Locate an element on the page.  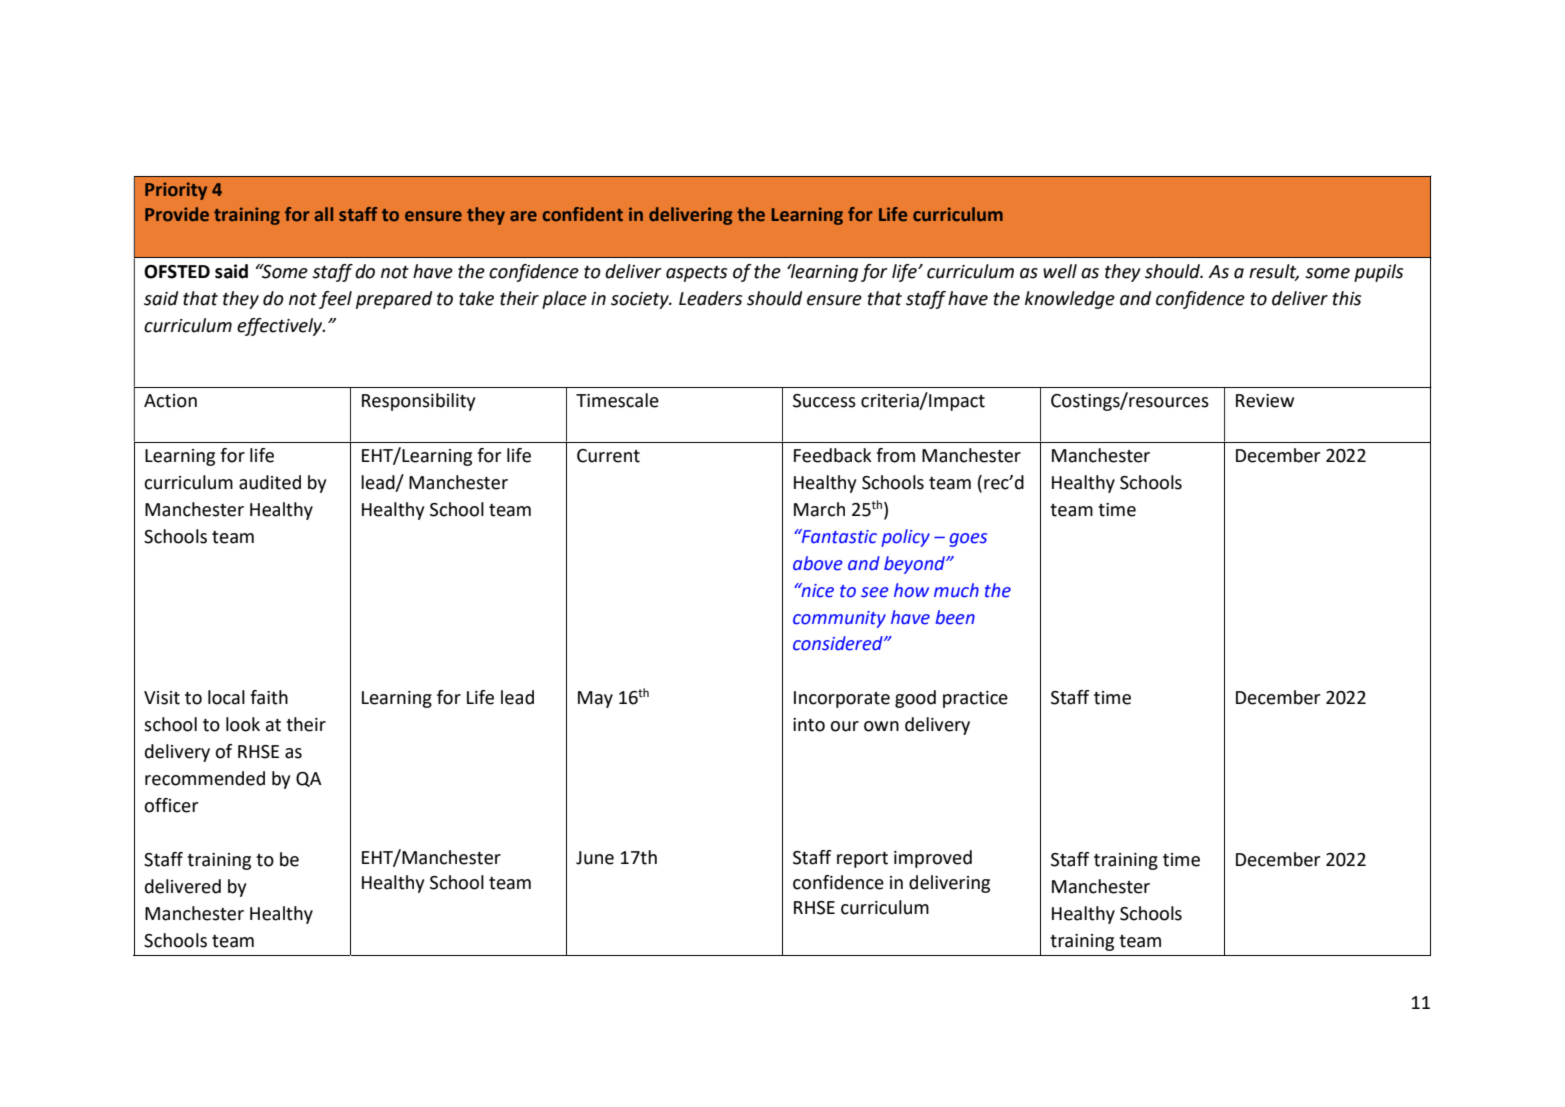
confident is located at coordinates (583, 214).
